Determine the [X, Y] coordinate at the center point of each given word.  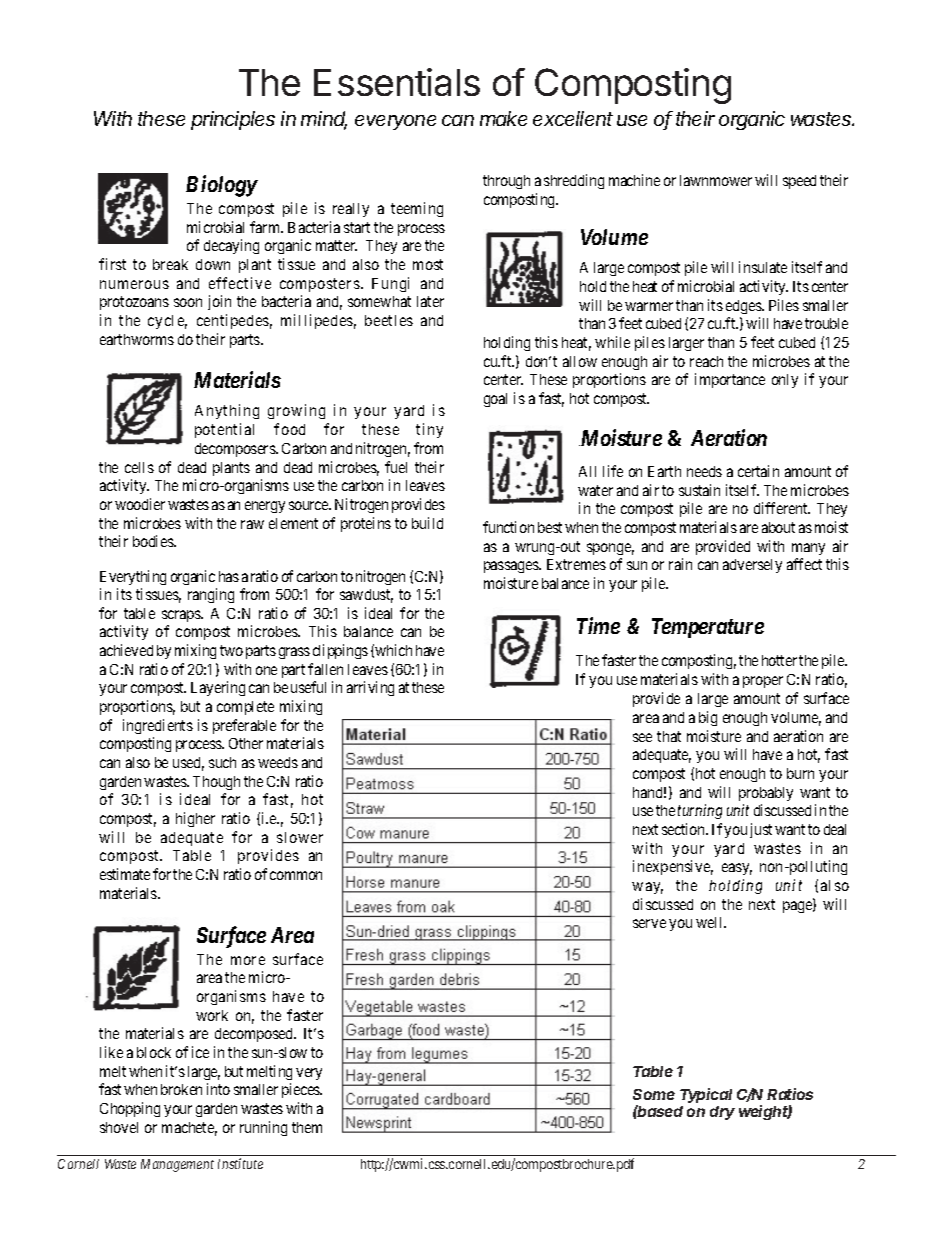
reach [706, 361]
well [711, 922]
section [685, 829]
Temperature [708, 628]
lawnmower [716, 180]
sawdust [366, 596]
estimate [125, 874]
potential [224, 430]
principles [233, 120]
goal [495, 400]
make [503, 118]
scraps [182, 616]
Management [177, 1165]
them [307, 1127]
